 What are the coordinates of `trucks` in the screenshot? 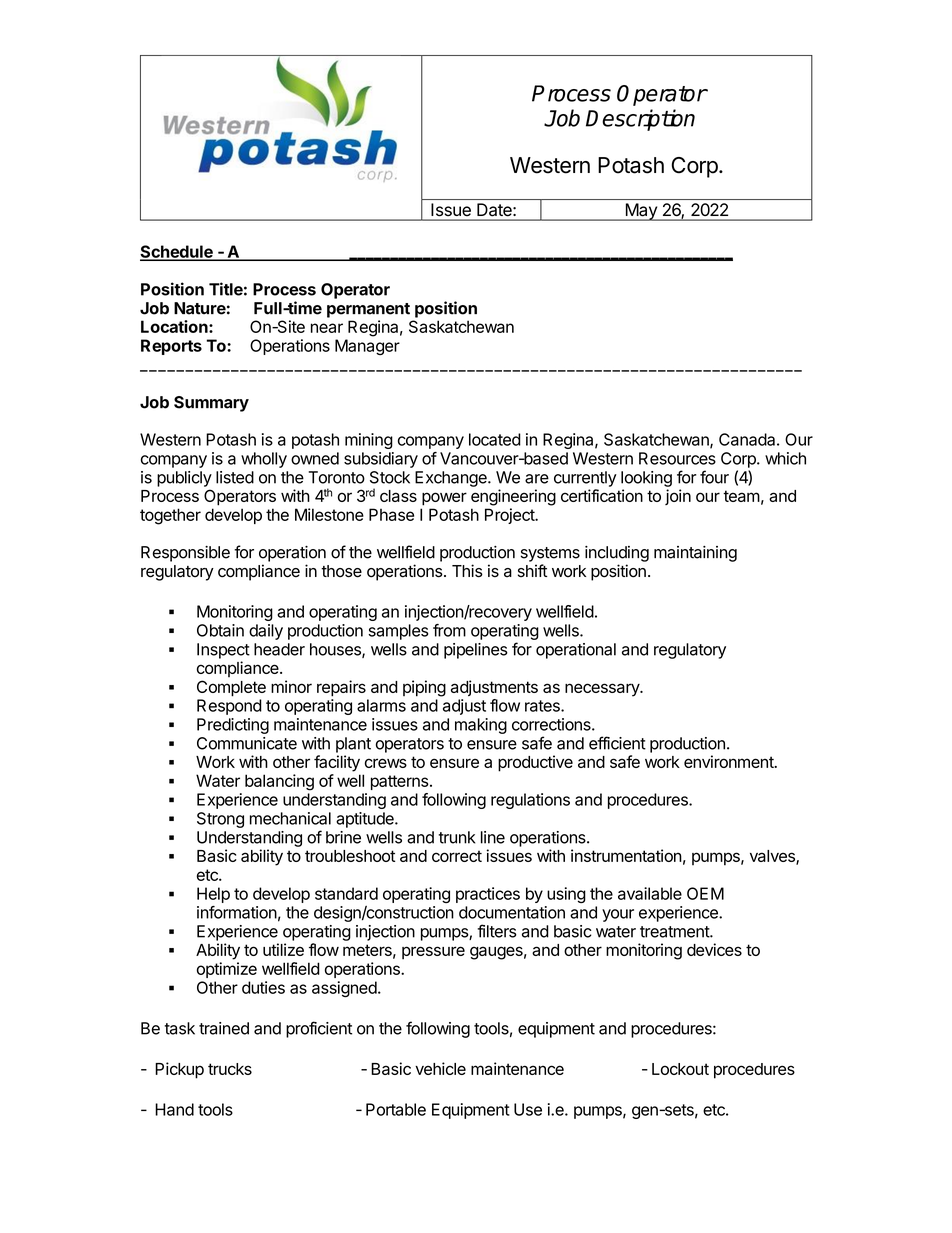 It's located at (230, 1069).
